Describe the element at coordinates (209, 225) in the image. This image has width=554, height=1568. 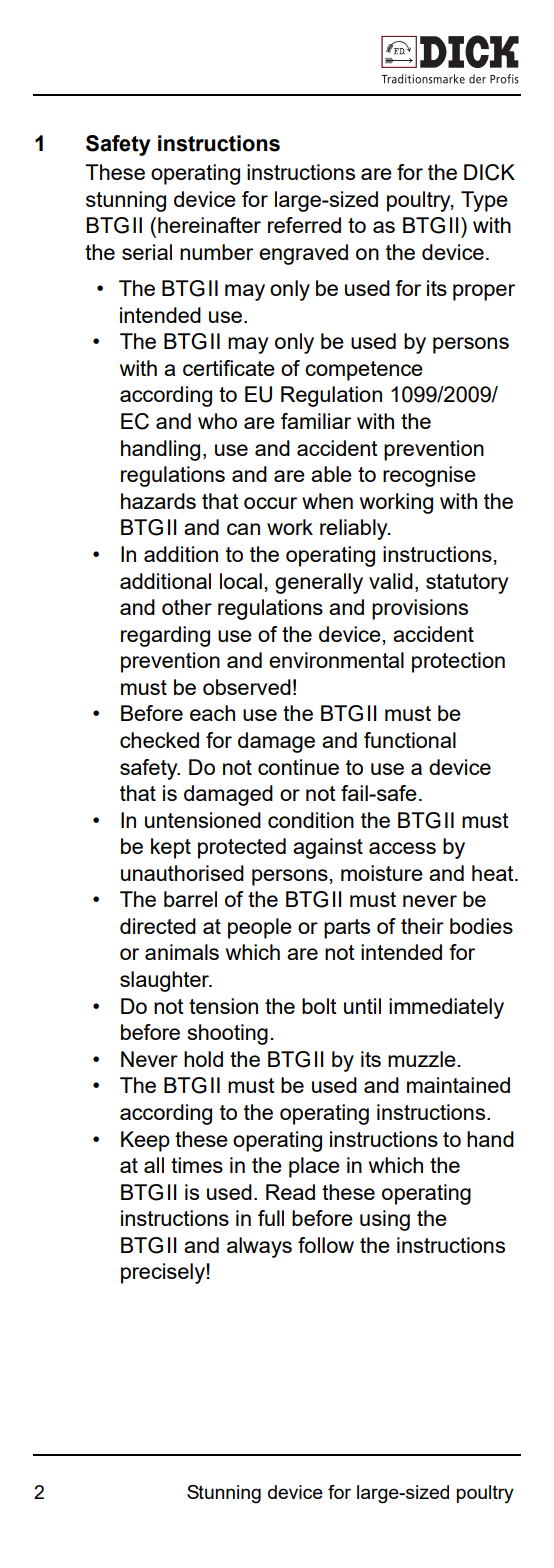
I see `hereinafter` at that location.
